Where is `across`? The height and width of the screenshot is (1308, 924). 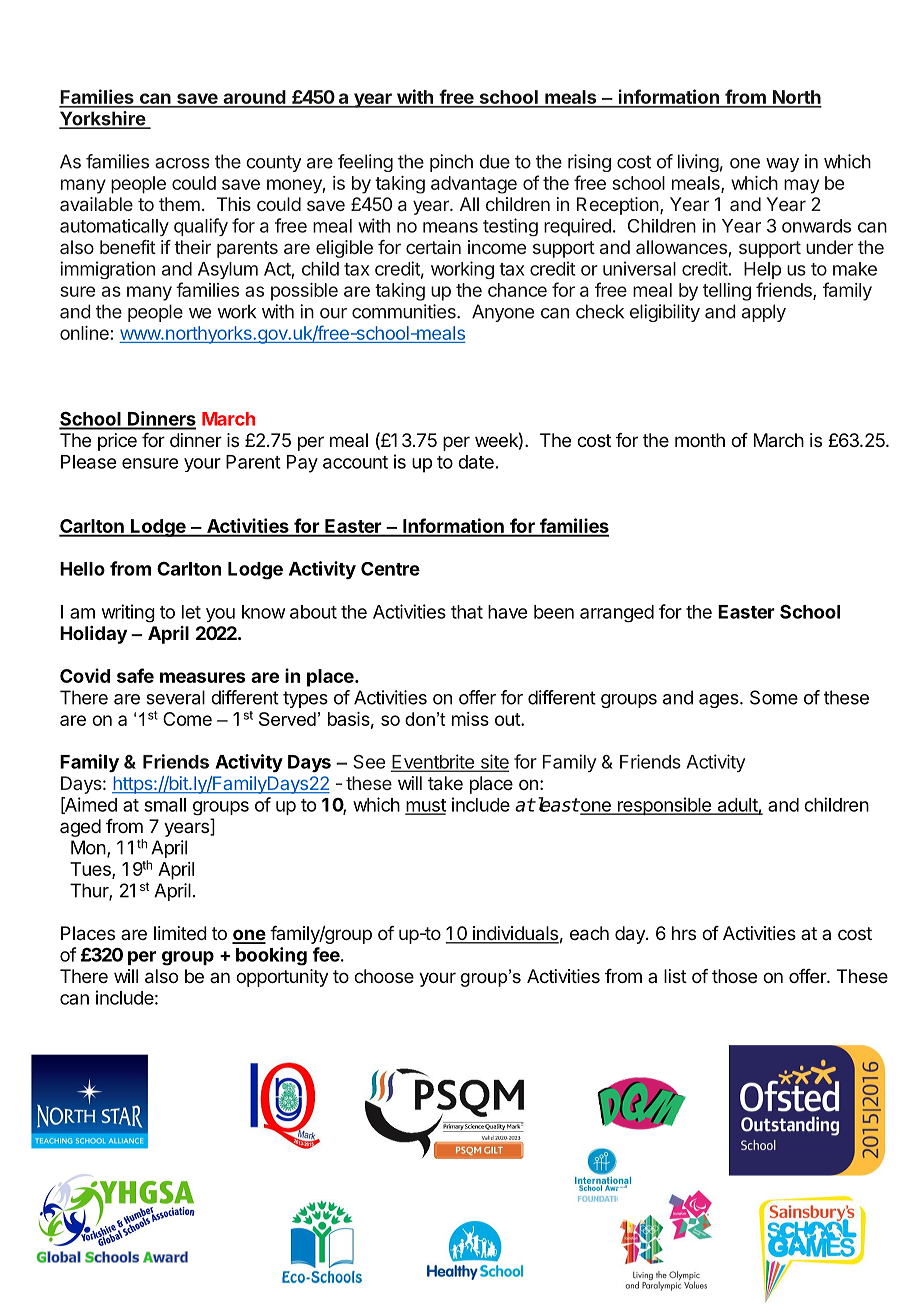
across is located at coordinates (182, 163).
